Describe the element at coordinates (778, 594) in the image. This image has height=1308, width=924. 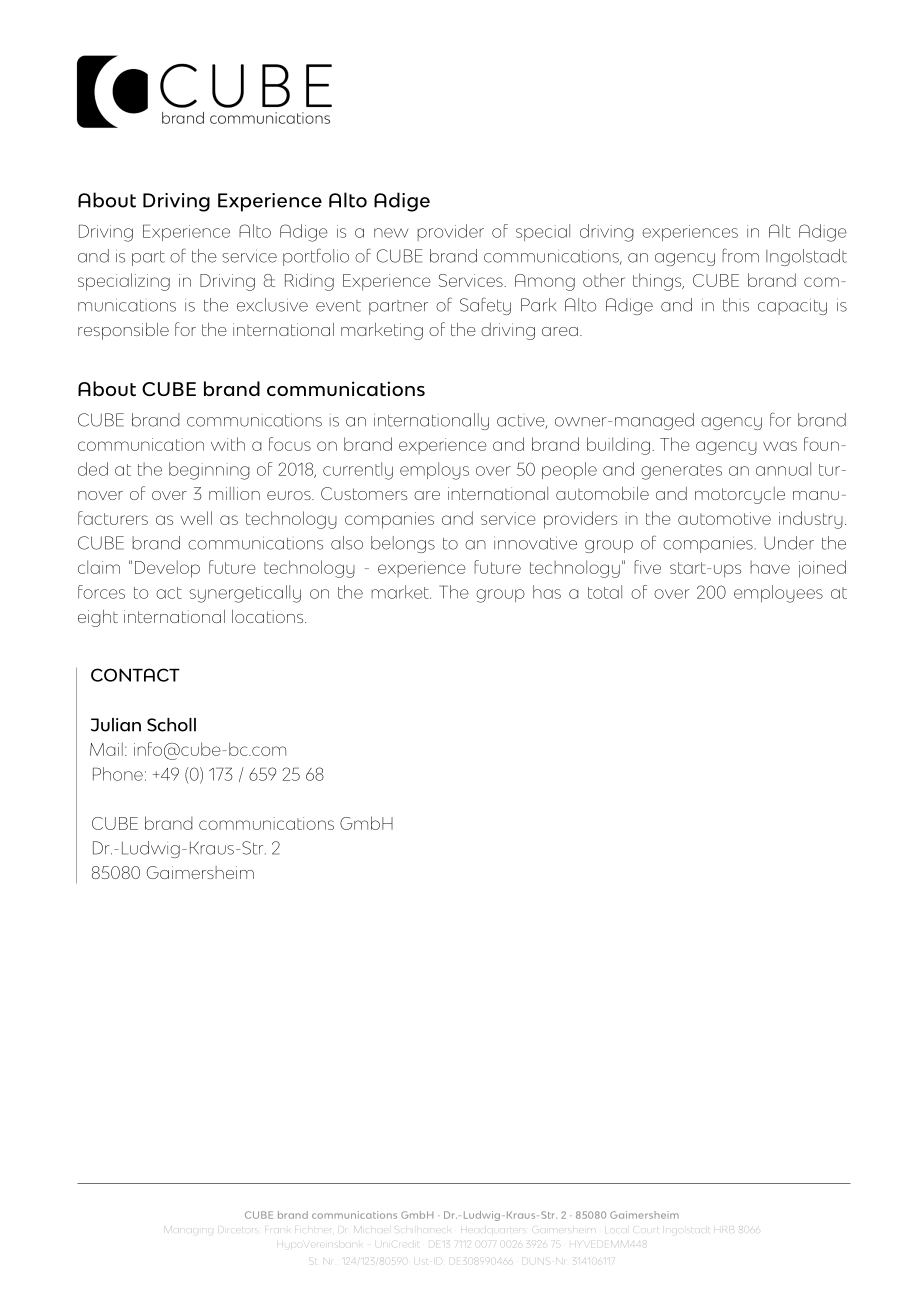
I see `employees` at that location.
